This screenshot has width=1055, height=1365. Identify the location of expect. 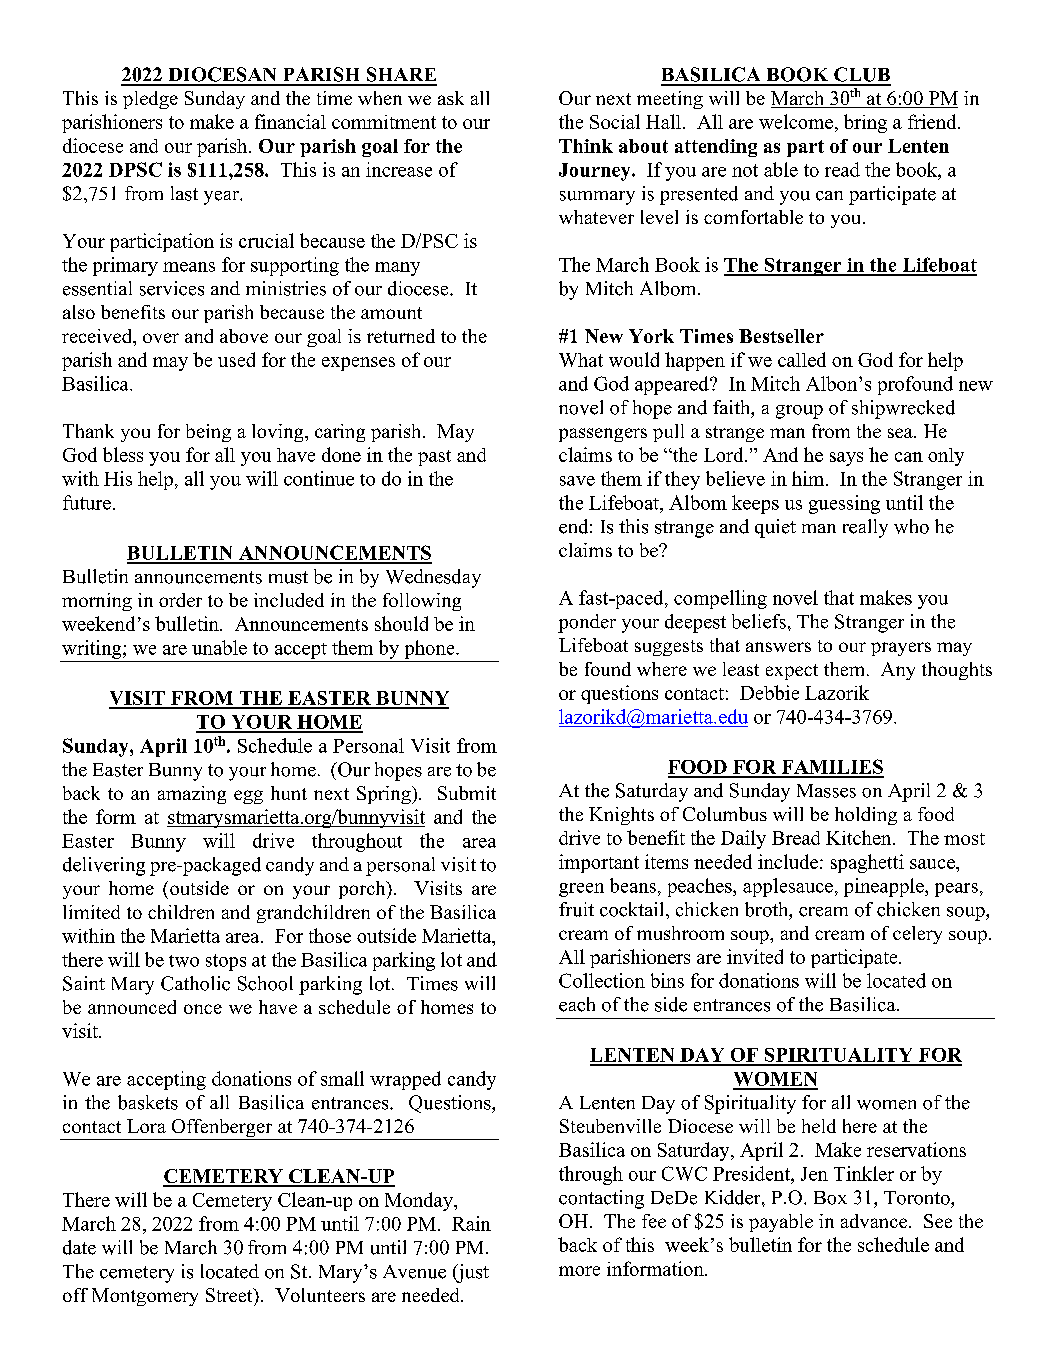
(792, 672).
